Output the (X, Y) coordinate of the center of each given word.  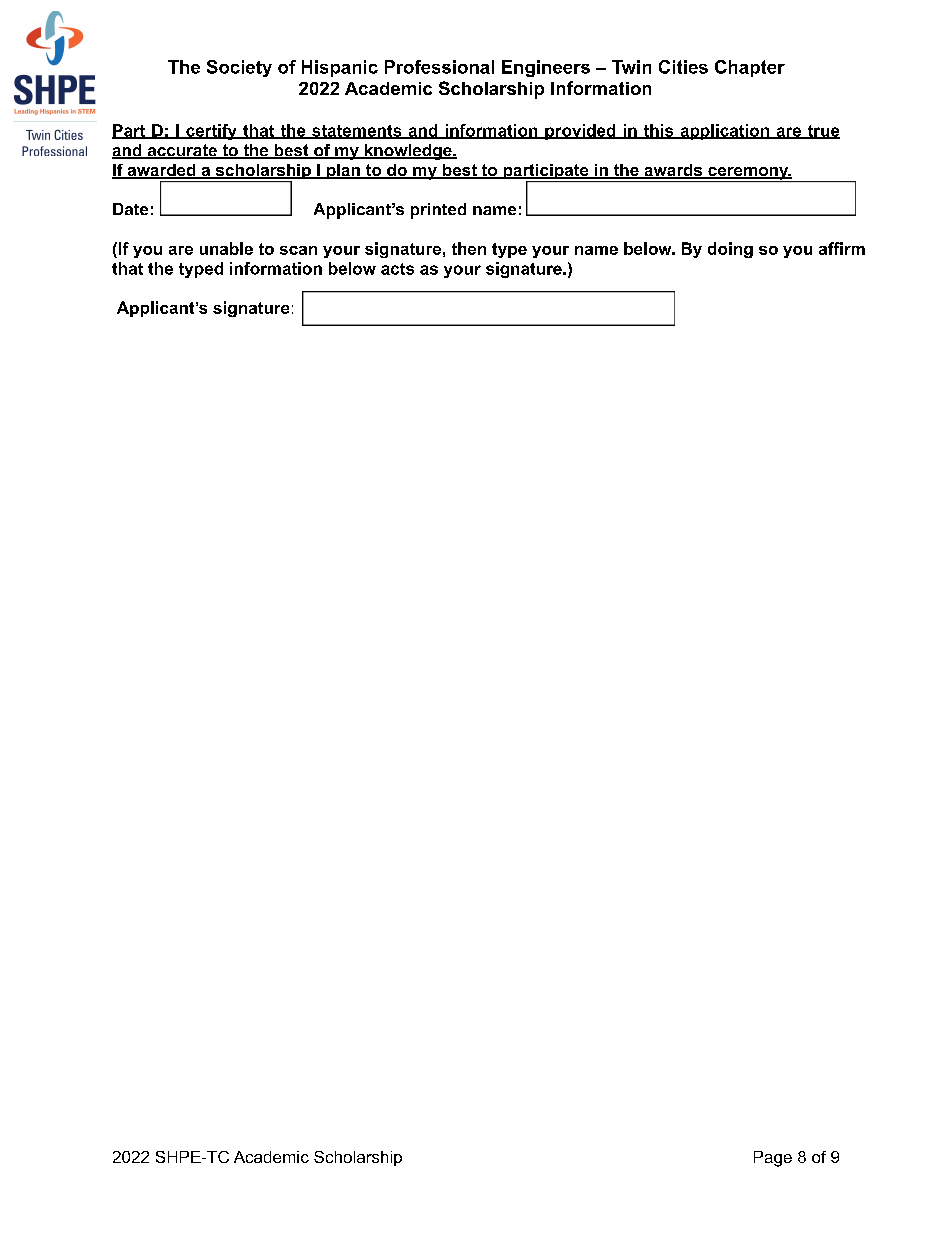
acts (397, 269)
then (469, 248)
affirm (842, 248)
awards (673, 171)
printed (438, 211)
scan (298, 250)
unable (226, 248)
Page (773, 1159)
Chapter (750, 68)
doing (730, 250)
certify (211, 132)
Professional (439, 67)
